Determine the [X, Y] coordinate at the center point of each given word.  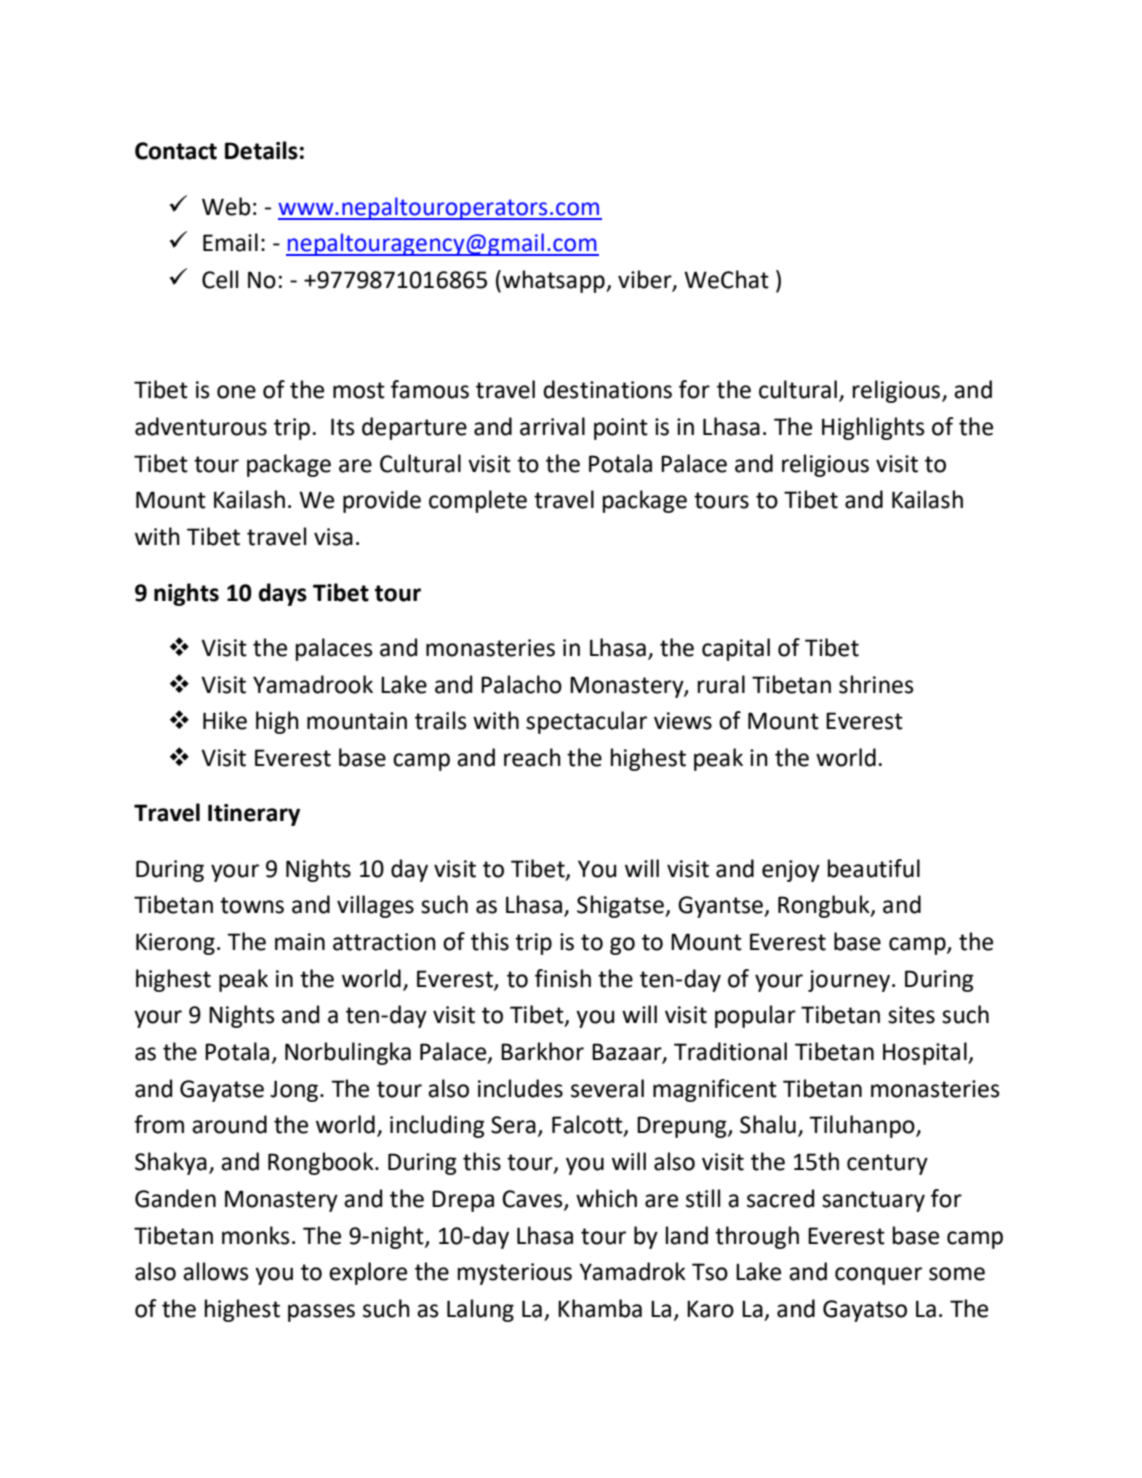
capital [736, 649]
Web [226, 206]
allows [216, 1271]
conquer [878, 1276]
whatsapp [555, 281]
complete [478, 501]
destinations [607, 389]
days [283, 594]
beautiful [874, 868]
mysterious [515, 1274]
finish [563, 978]
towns [252, 905]
